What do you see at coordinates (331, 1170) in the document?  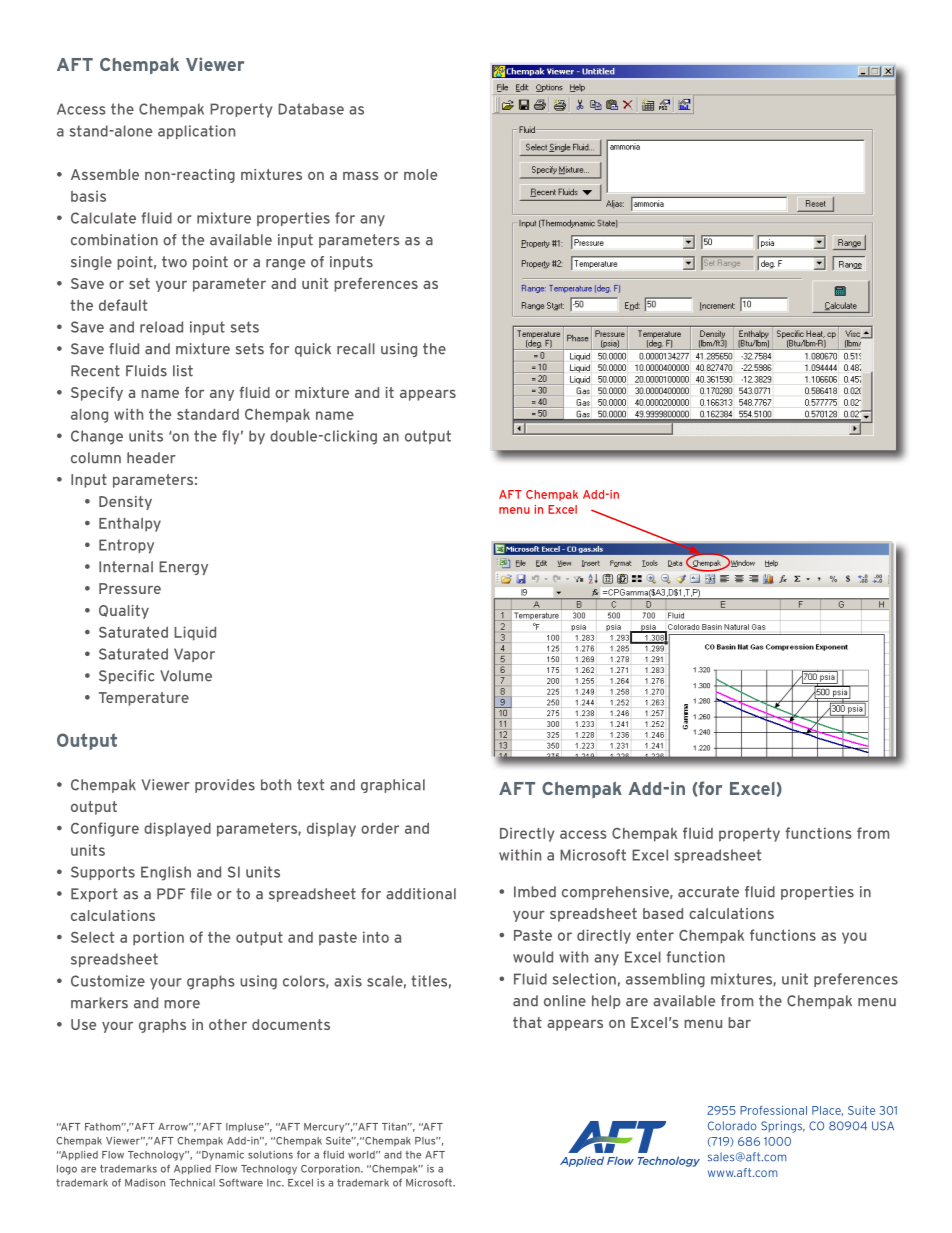 I see `Corporation` at bounding box center [331, 1170].
